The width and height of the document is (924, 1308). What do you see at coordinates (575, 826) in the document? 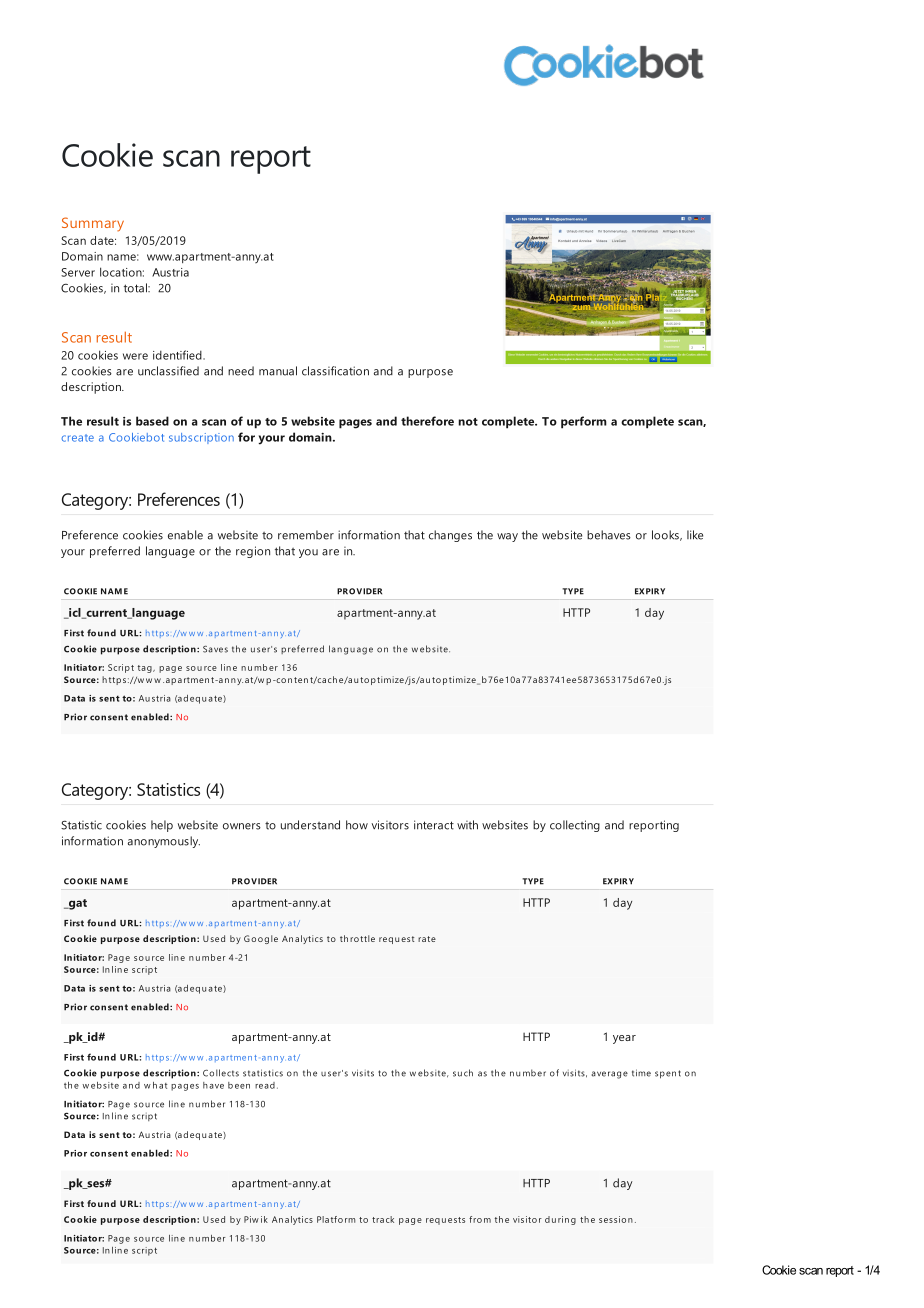
I see `collecting` at bounding box center [575, 826].
